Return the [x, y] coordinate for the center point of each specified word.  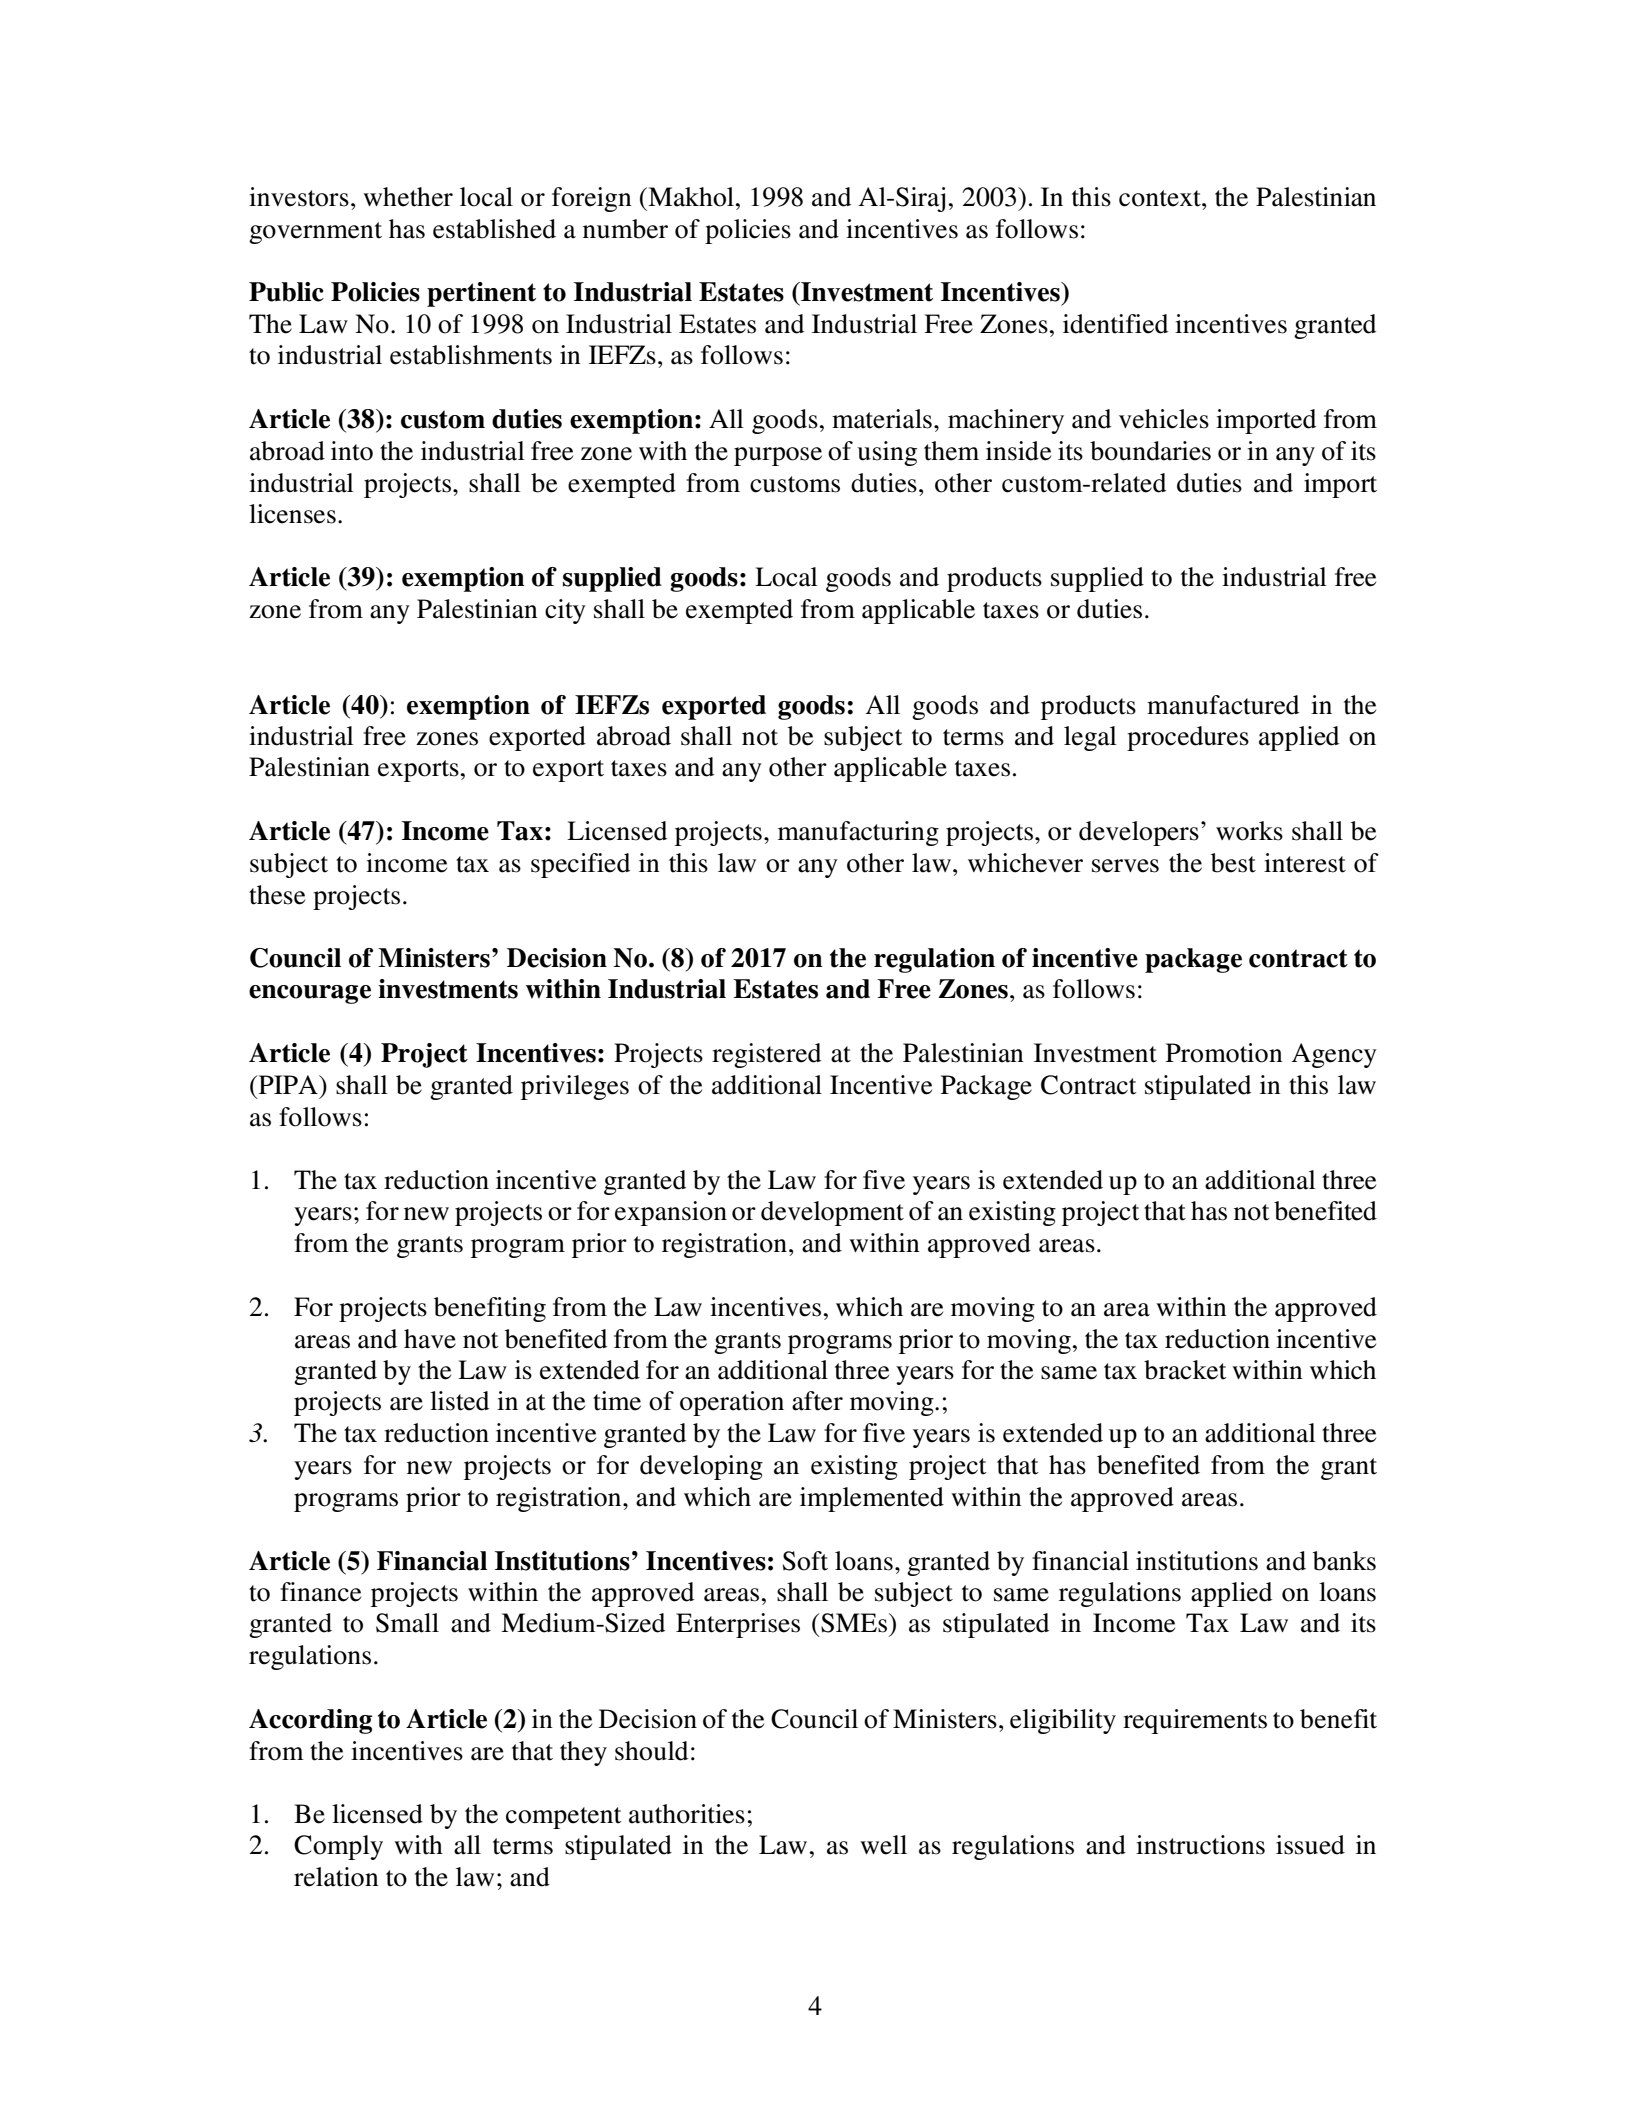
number [625, 229]
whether [408, 197]
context [1161, 198]
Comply [338, 1847]
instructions [1200, 1845]
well [883, 1845]
